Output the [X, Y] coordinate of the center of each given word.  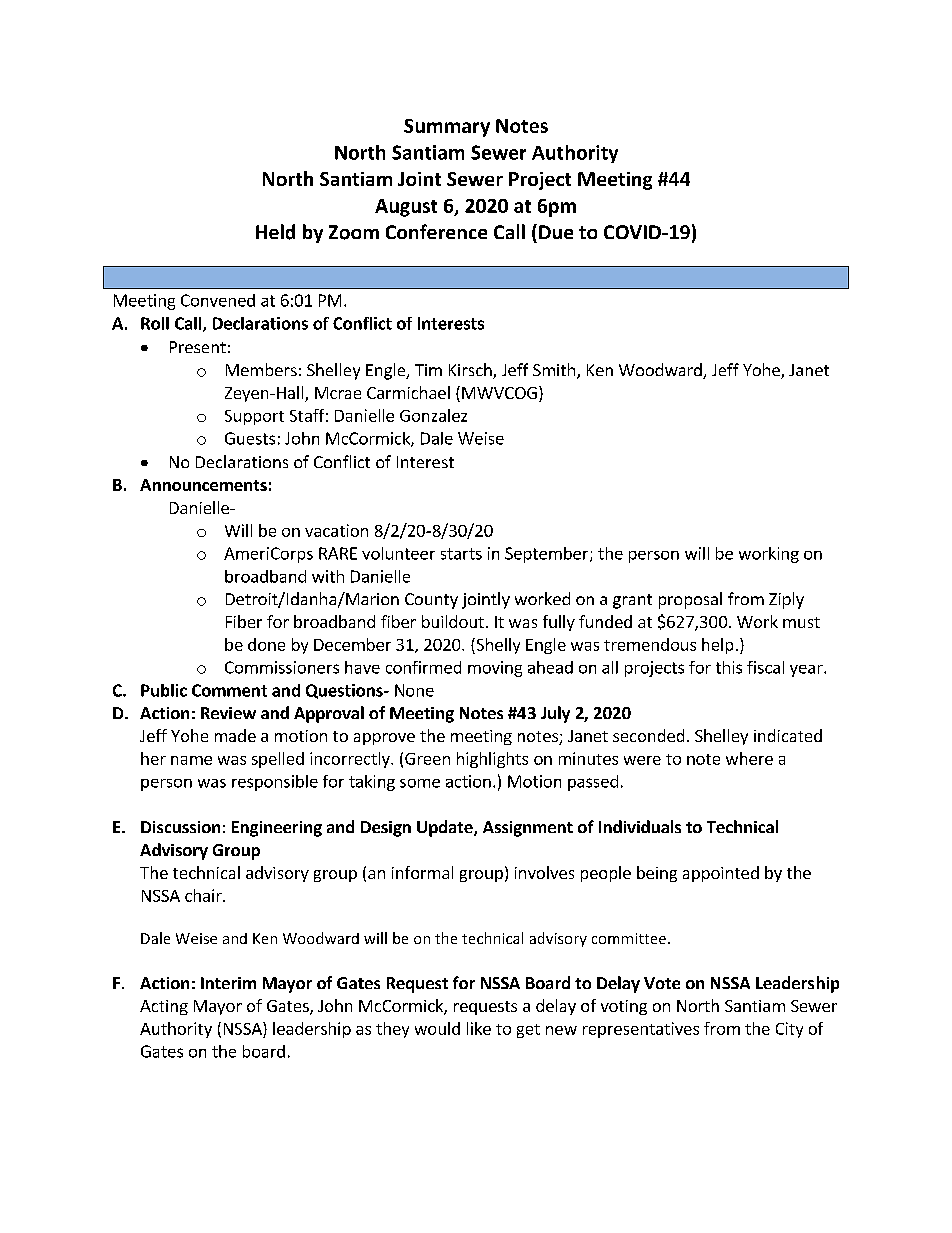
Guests [250, 438]
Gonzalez [433, 415]
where [749, 758]
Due [556, 232]
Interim [228, 983]
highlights [492, 760]
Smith [554, 369]
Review [228, 713]
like [479, 1028]
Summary [447, 128]
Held [275, 232]
